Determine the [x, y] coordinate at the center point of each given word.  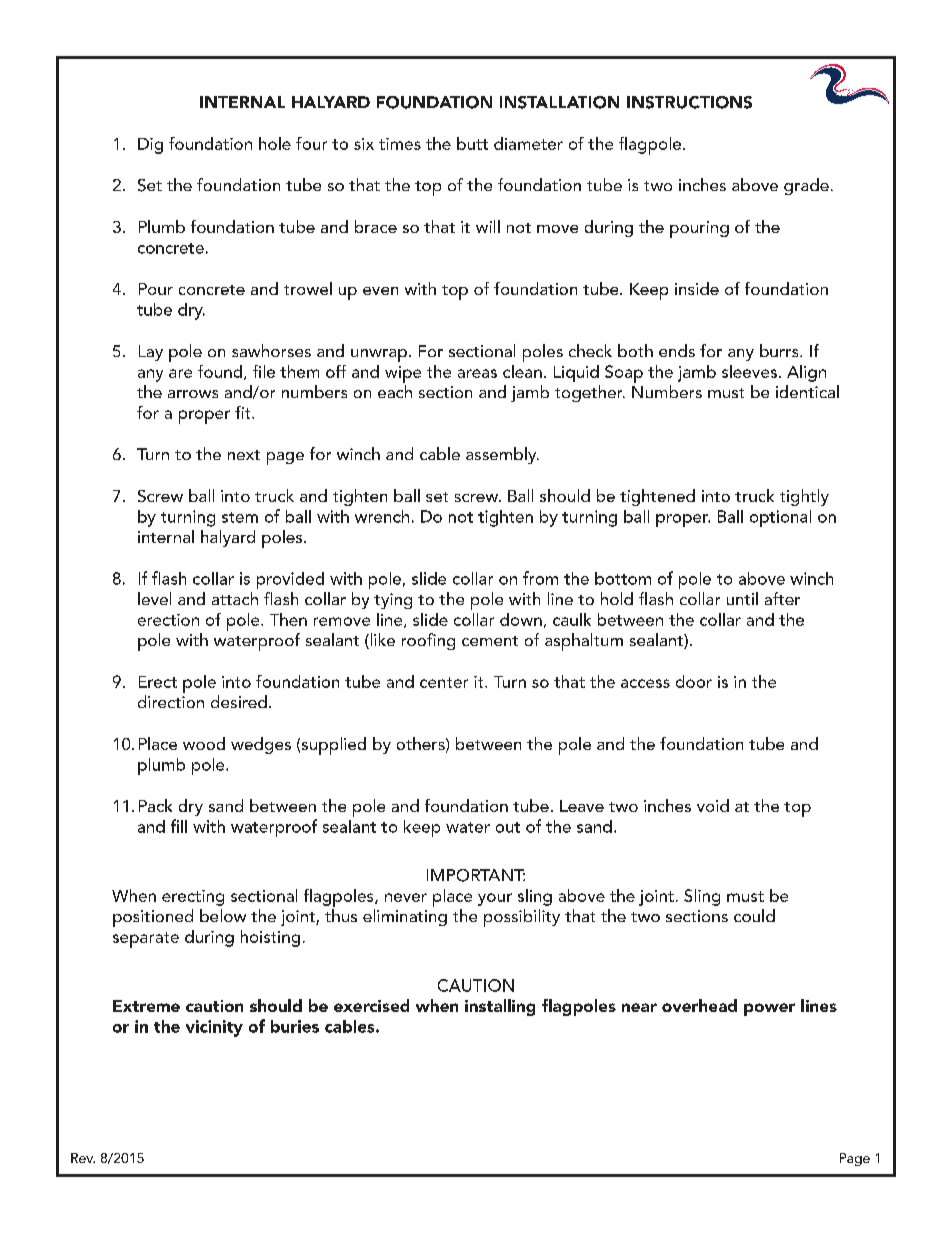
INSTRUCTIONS [689, 102]
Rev [83, 1158]
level [154, 598]
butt [472, 143]
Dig [150, 146]
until [742, 598]
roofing [428, 641]
